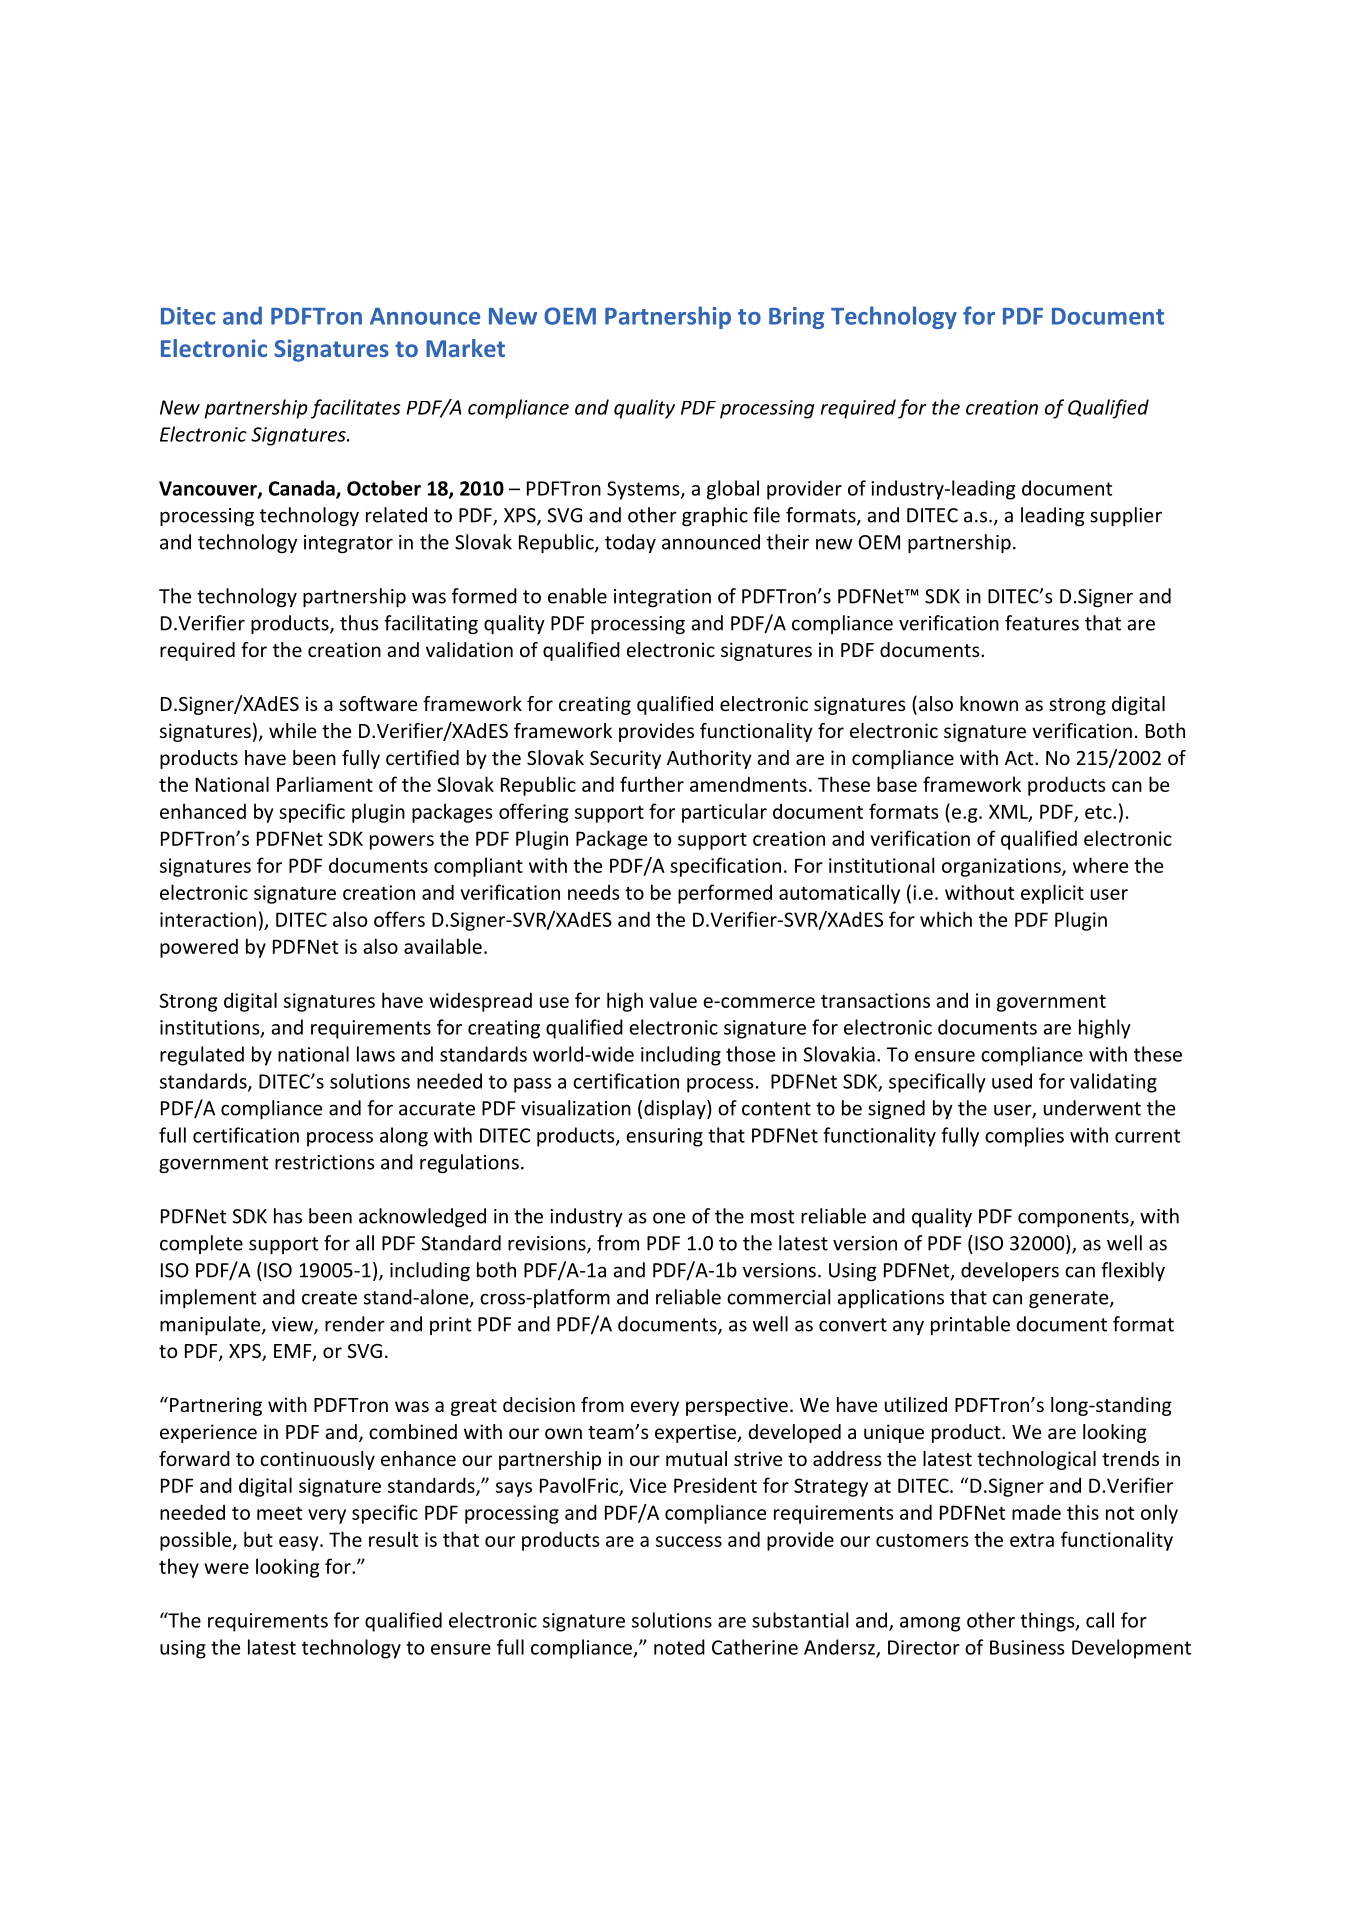 Image resolution: width=1352 pixels, height=1912 pixels. What do you see at coordinates (1126, 516) in the document?
I see `supplier` at bounding box center [1126, 516].
